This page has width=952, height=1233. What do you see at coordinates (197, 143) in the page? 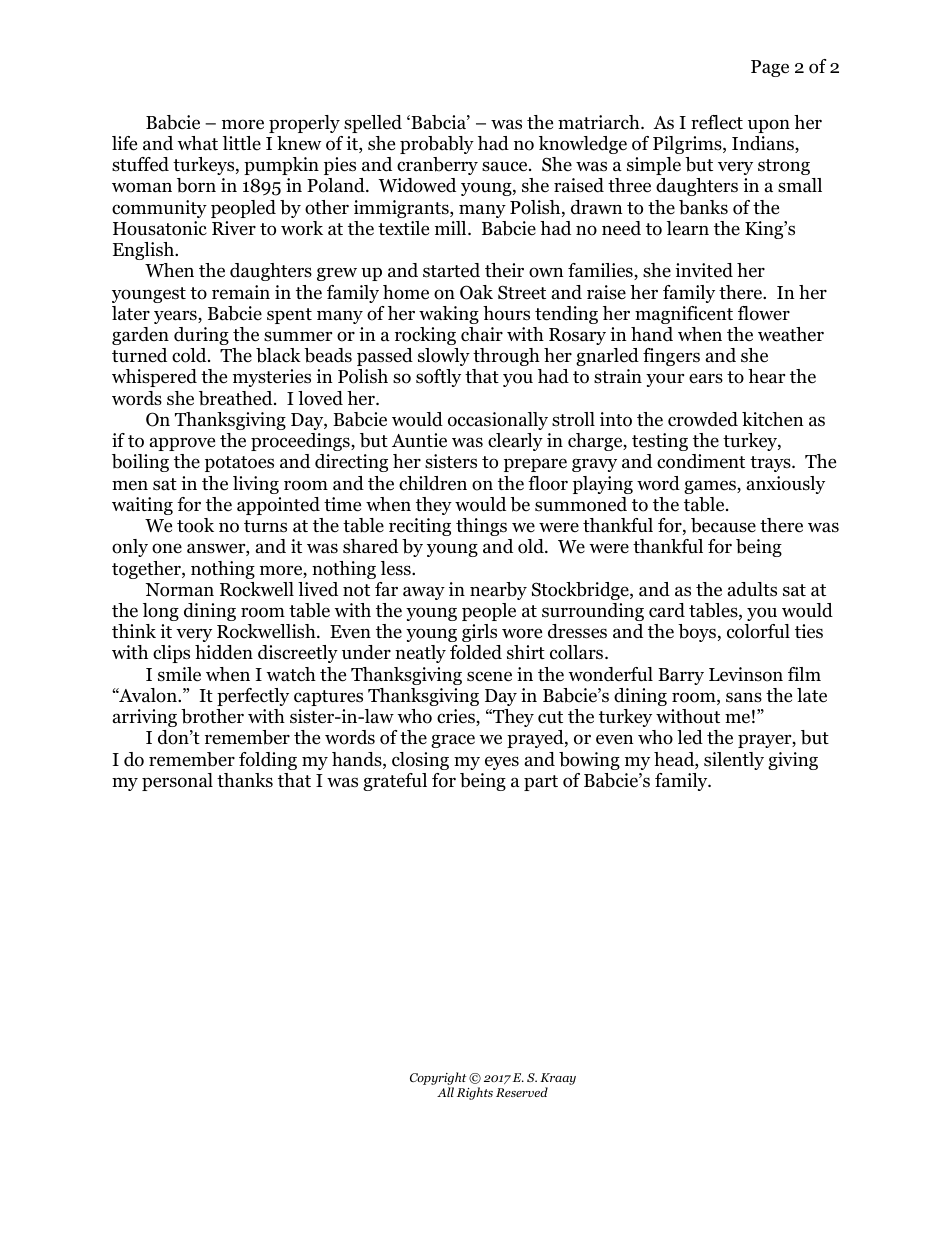
I see `what` at bounding box center [197, 143].
